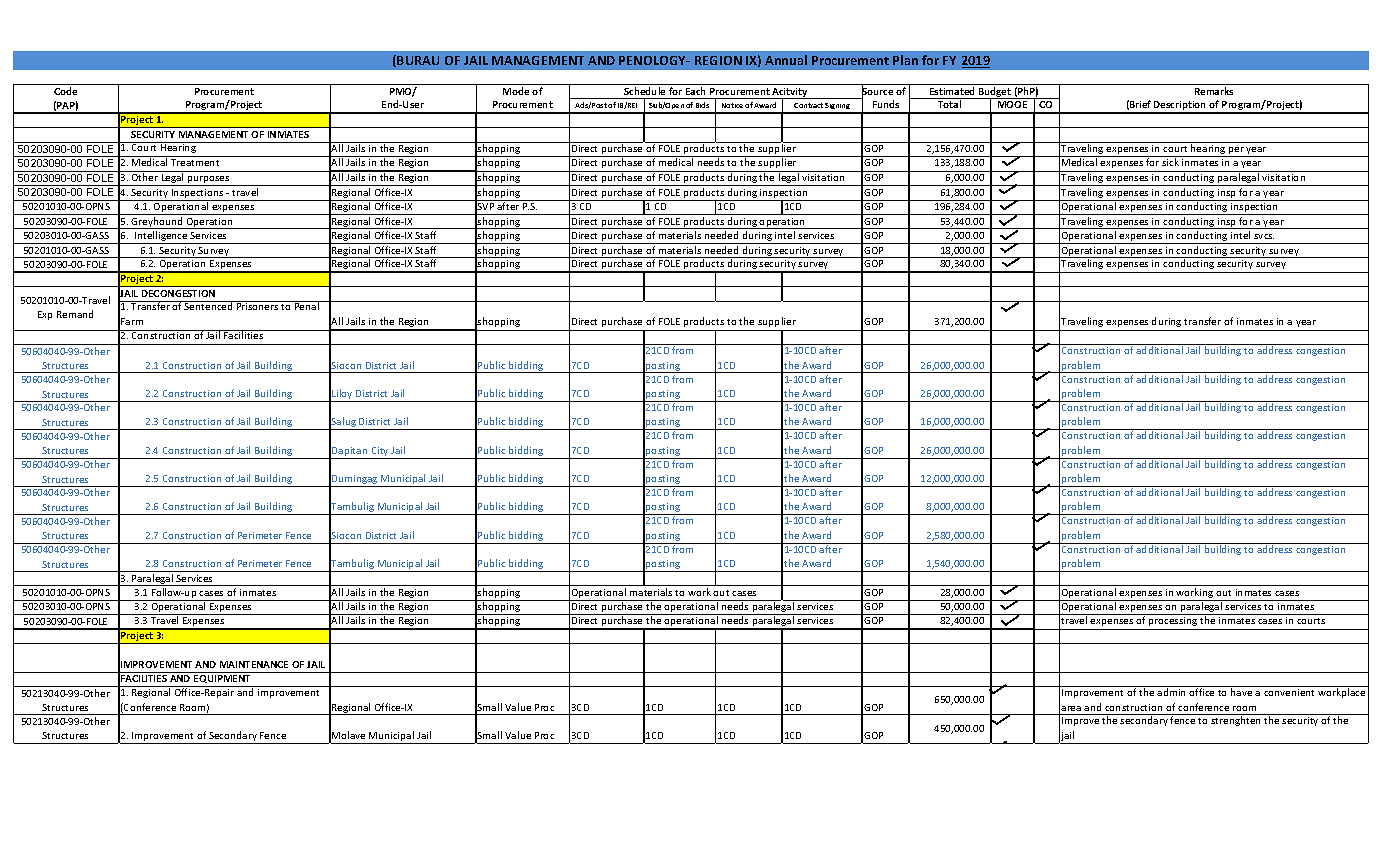 The image size is (1400, 850). What do you see at coordinates (1180, 107) in the screenshot?
I see `Description` at bounding box center [1180, 107].
